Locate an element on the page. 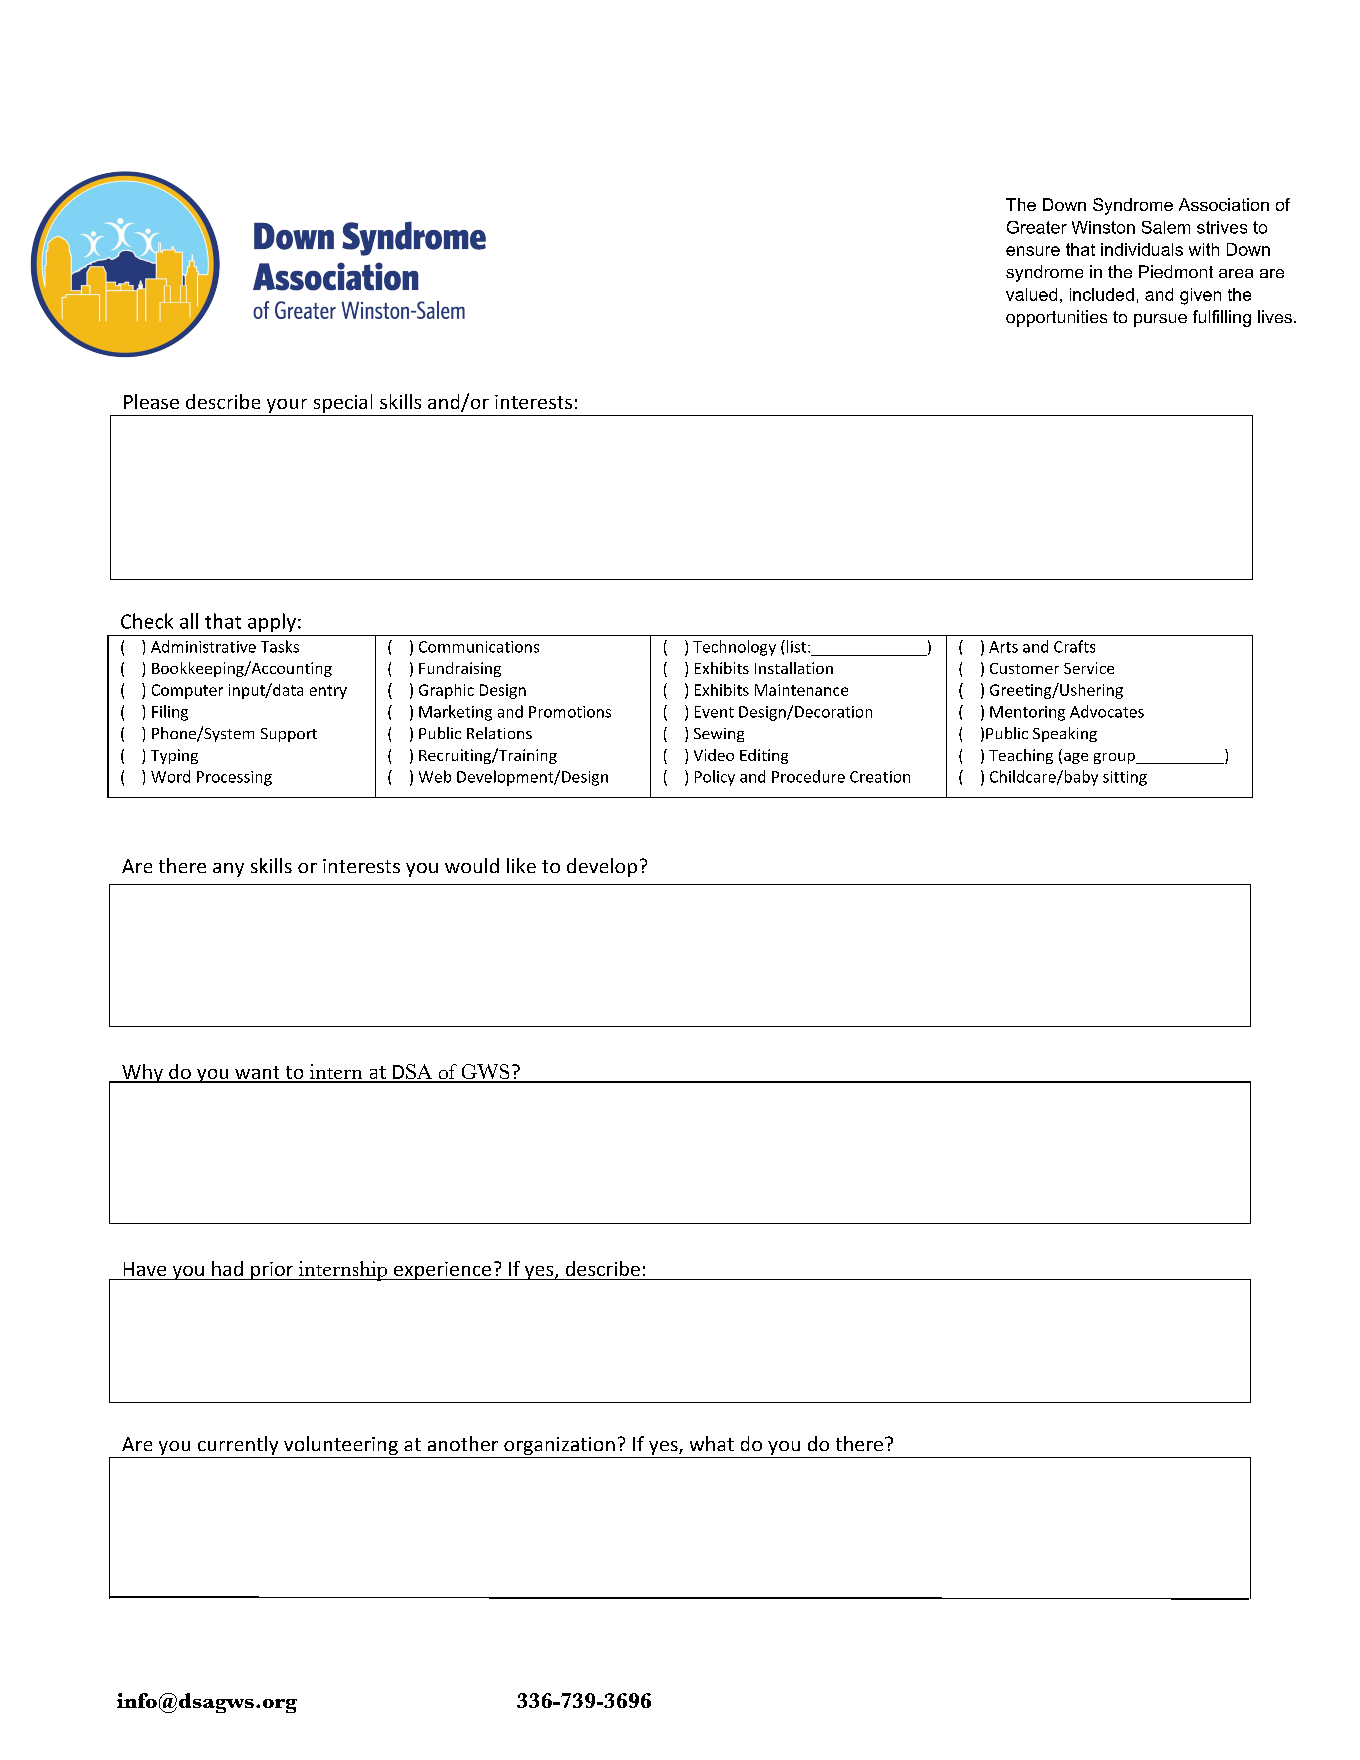 The image size is (1360, 1760). apply is located at coordinates (272, 622).
